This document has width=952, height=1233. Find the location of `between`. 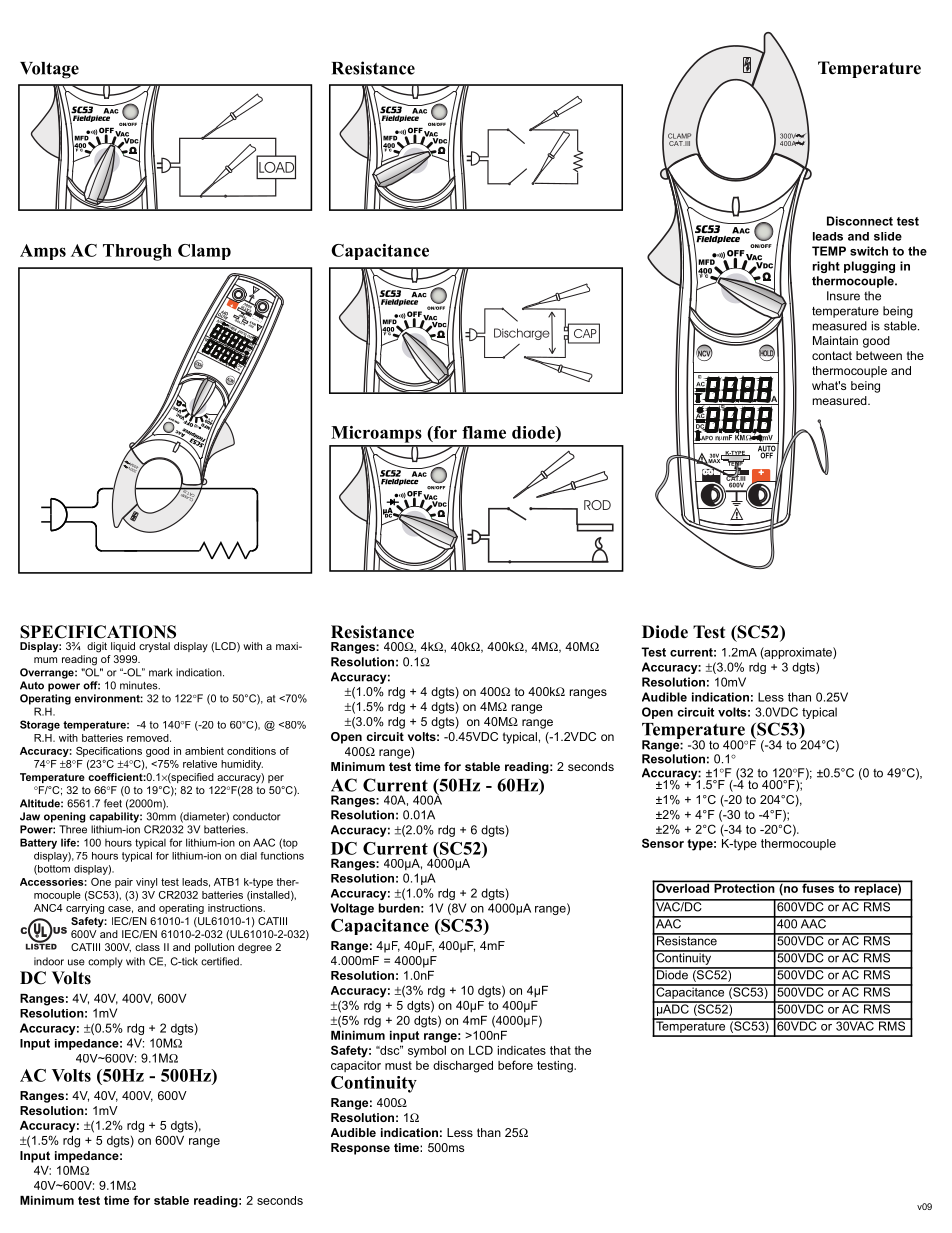

between is located at coordinates (879, 355).
